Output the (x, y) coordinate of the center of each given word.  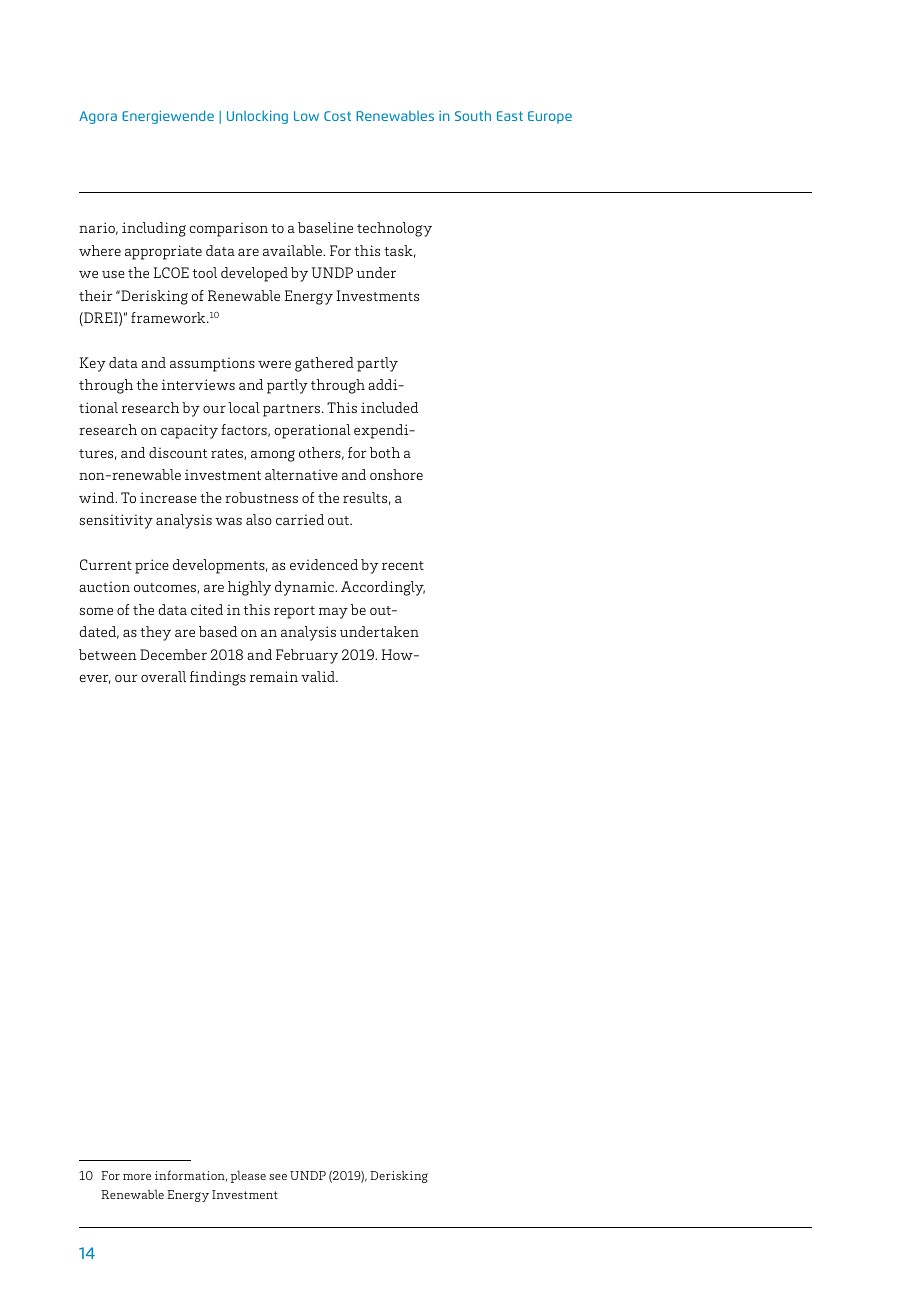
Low (306, 116)
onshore (396, 474)
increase (168, 497)
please (248, 1177)
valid (319, 676)
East (510, 116)
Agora (98, 117)
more (137, 1177)
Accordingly (383, 588)
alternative (301, 474)
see (278, 1177)
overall (163, 676)
